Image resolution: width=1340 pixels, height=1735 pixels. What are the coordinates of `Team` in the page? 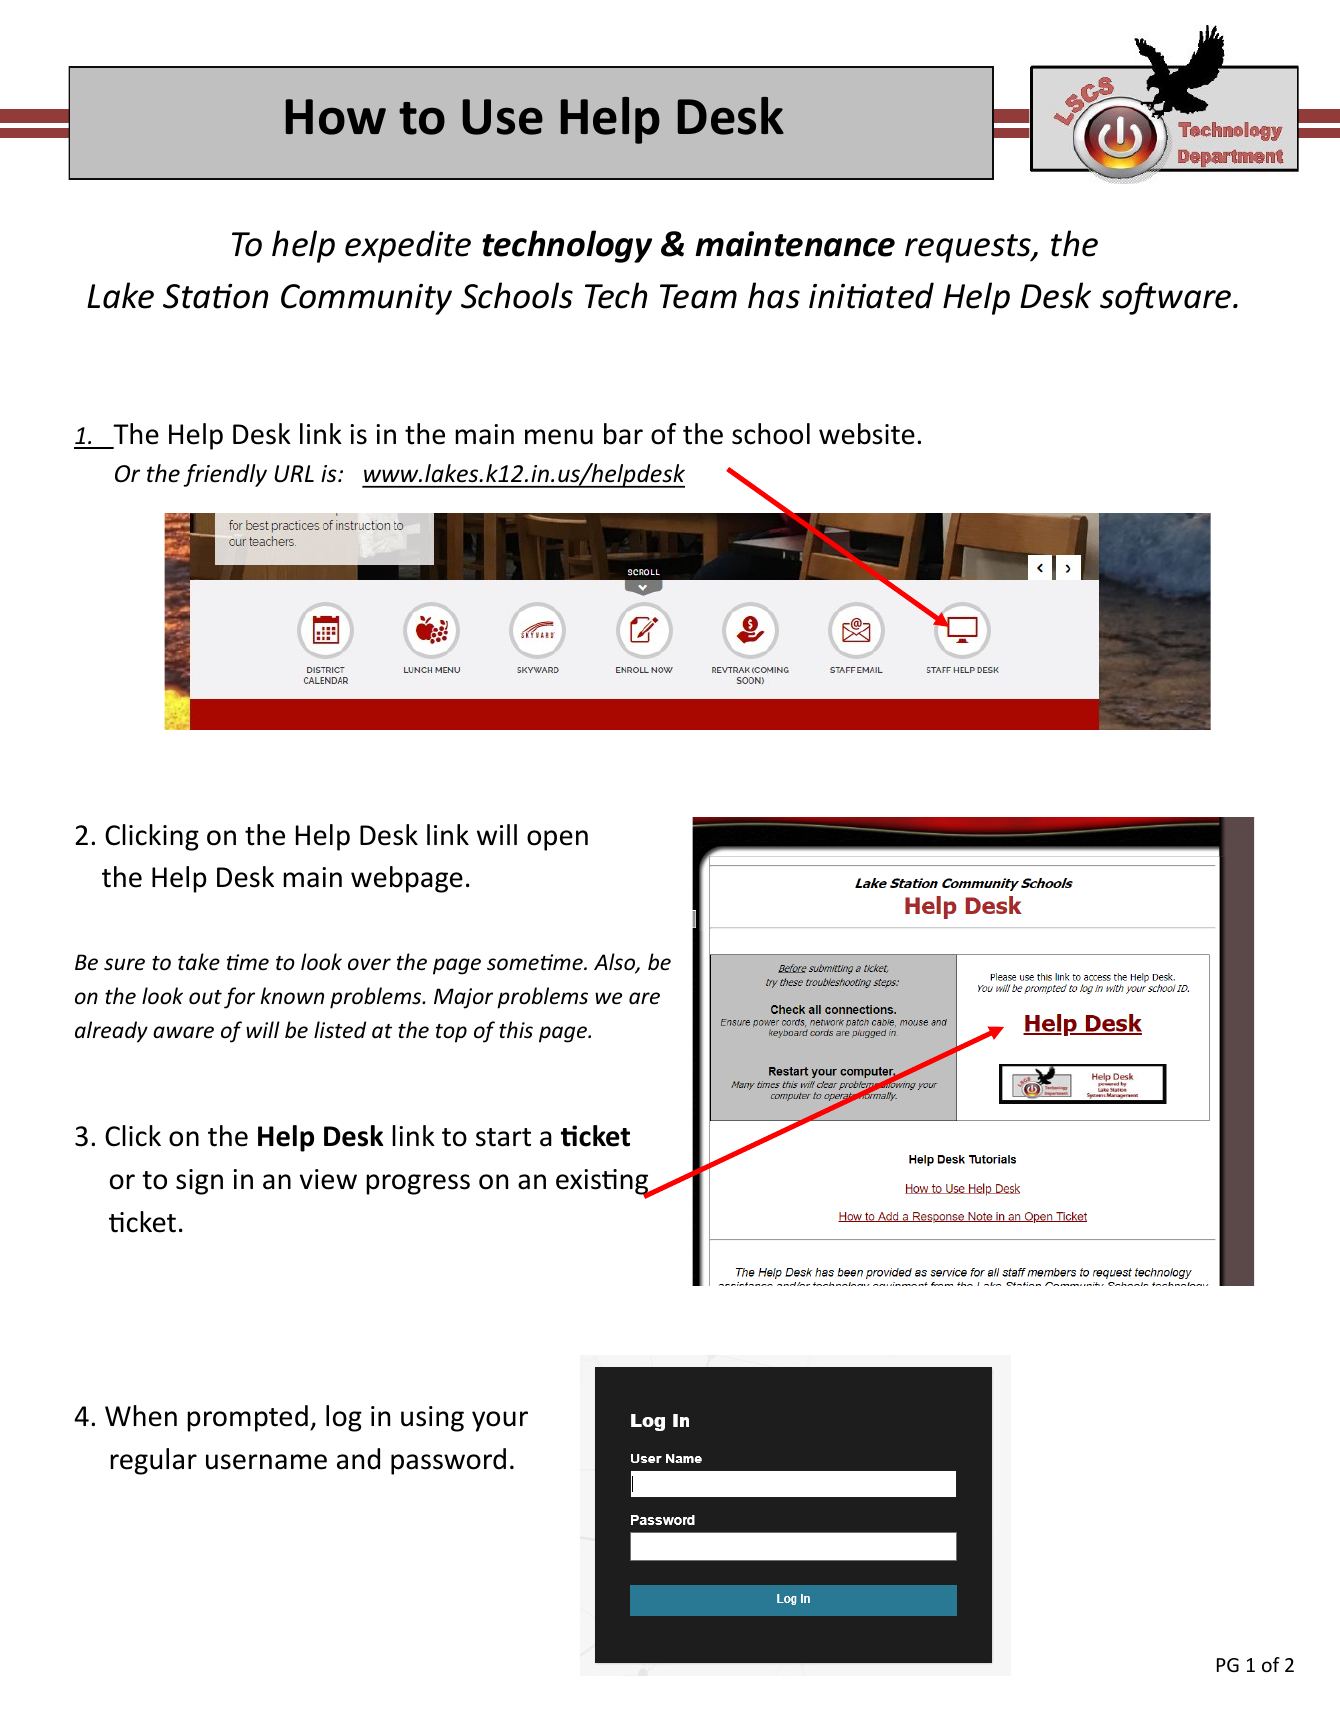 It's located at (698, 296).
